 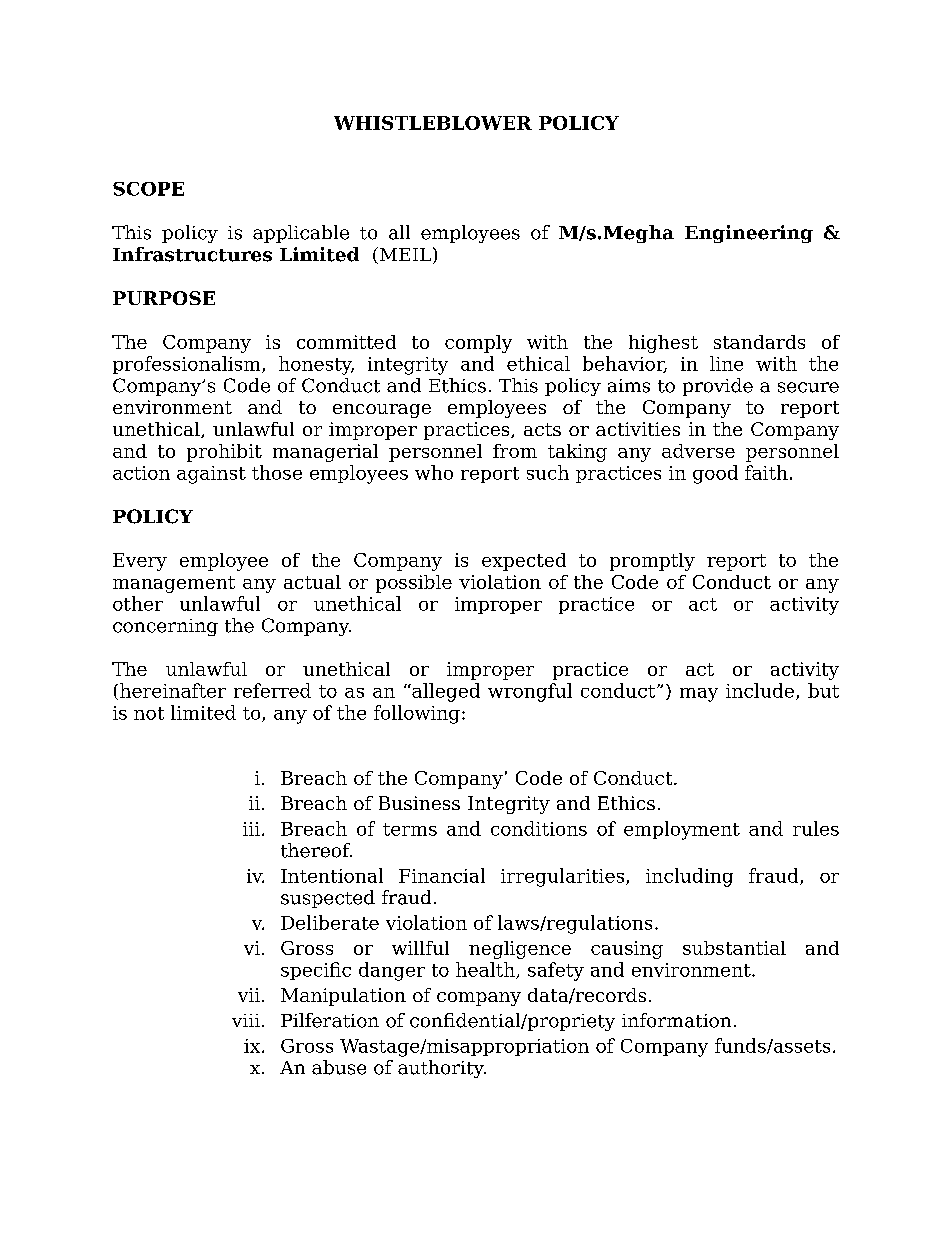 I want to click on professionalism, so click(x=188, y=365).
